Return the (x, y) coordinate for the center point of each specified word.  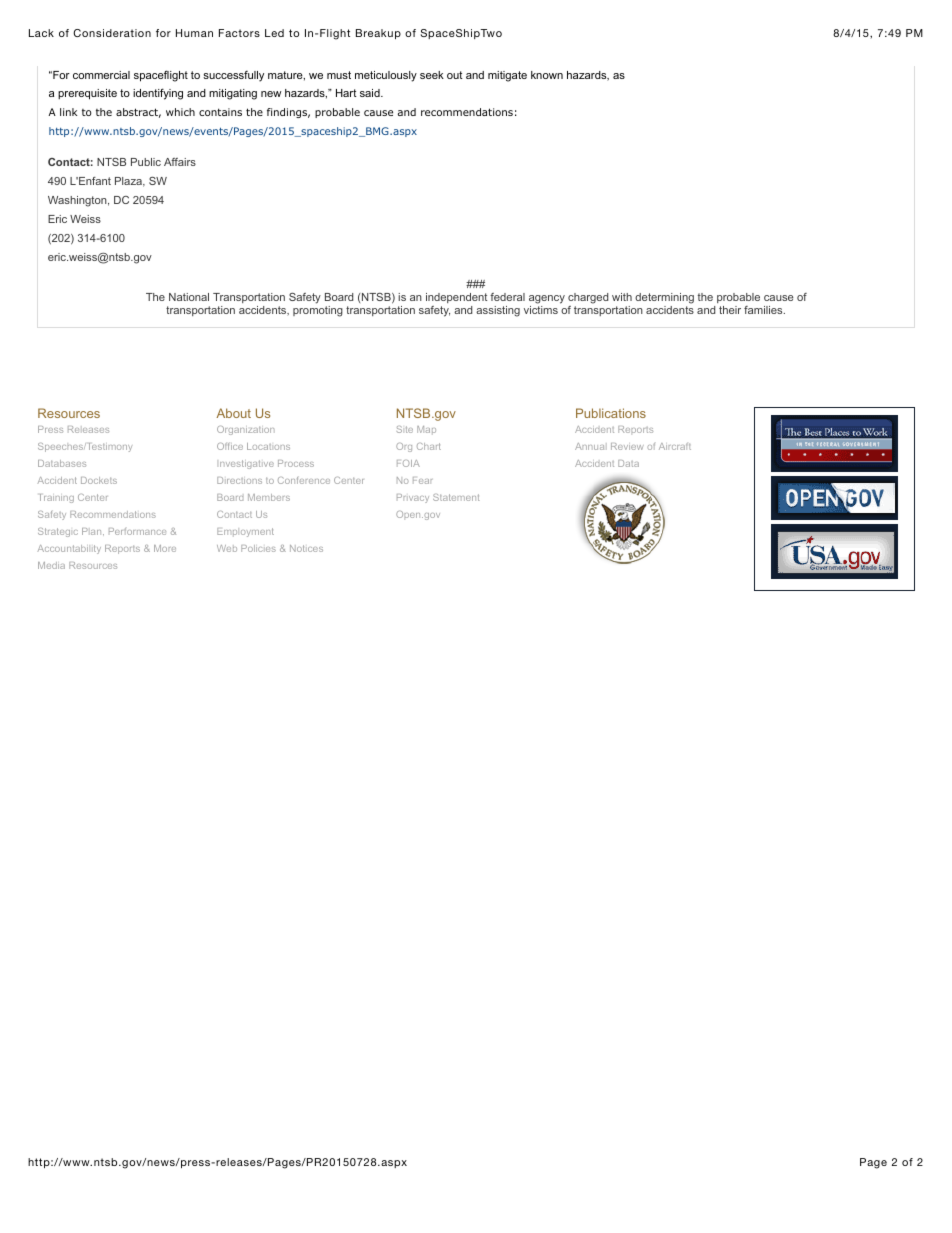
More (165, 548)
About (233, 413)
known (547, 75)
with (622, 297)
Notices (306, 548)
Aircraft (675, 446)
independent (456, 298)
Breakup (378, 34)
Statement (456, 497)
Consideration (112, 33)
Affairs (180, 162)
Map (426, 430)
